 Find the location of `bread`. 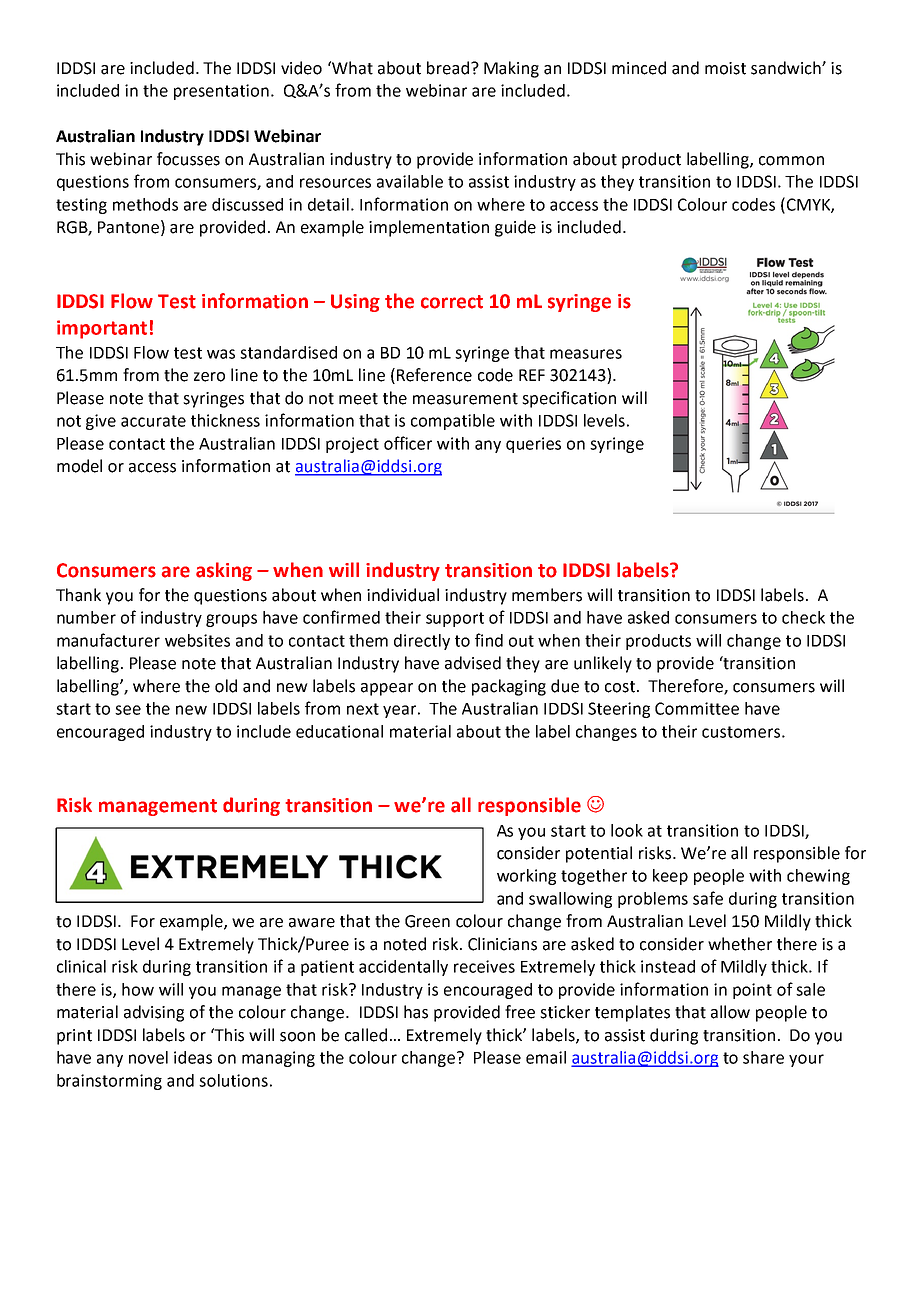

bread is located at coordinates (448, 68).
